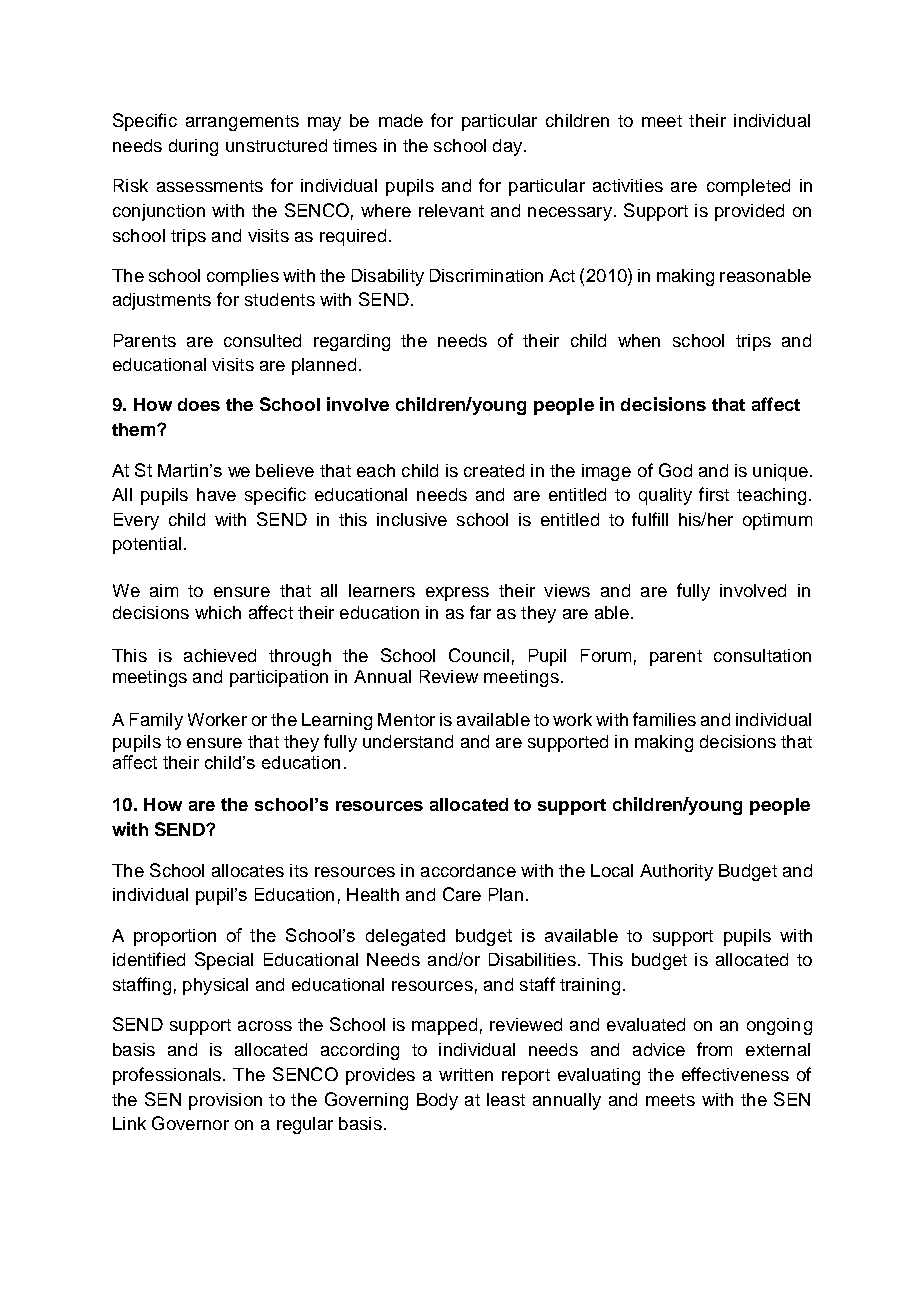 The width and height of the screenshot is (924, 1308). Describe the element at coordinates (639, 340) in the screenshot. I see `when` at that location.
